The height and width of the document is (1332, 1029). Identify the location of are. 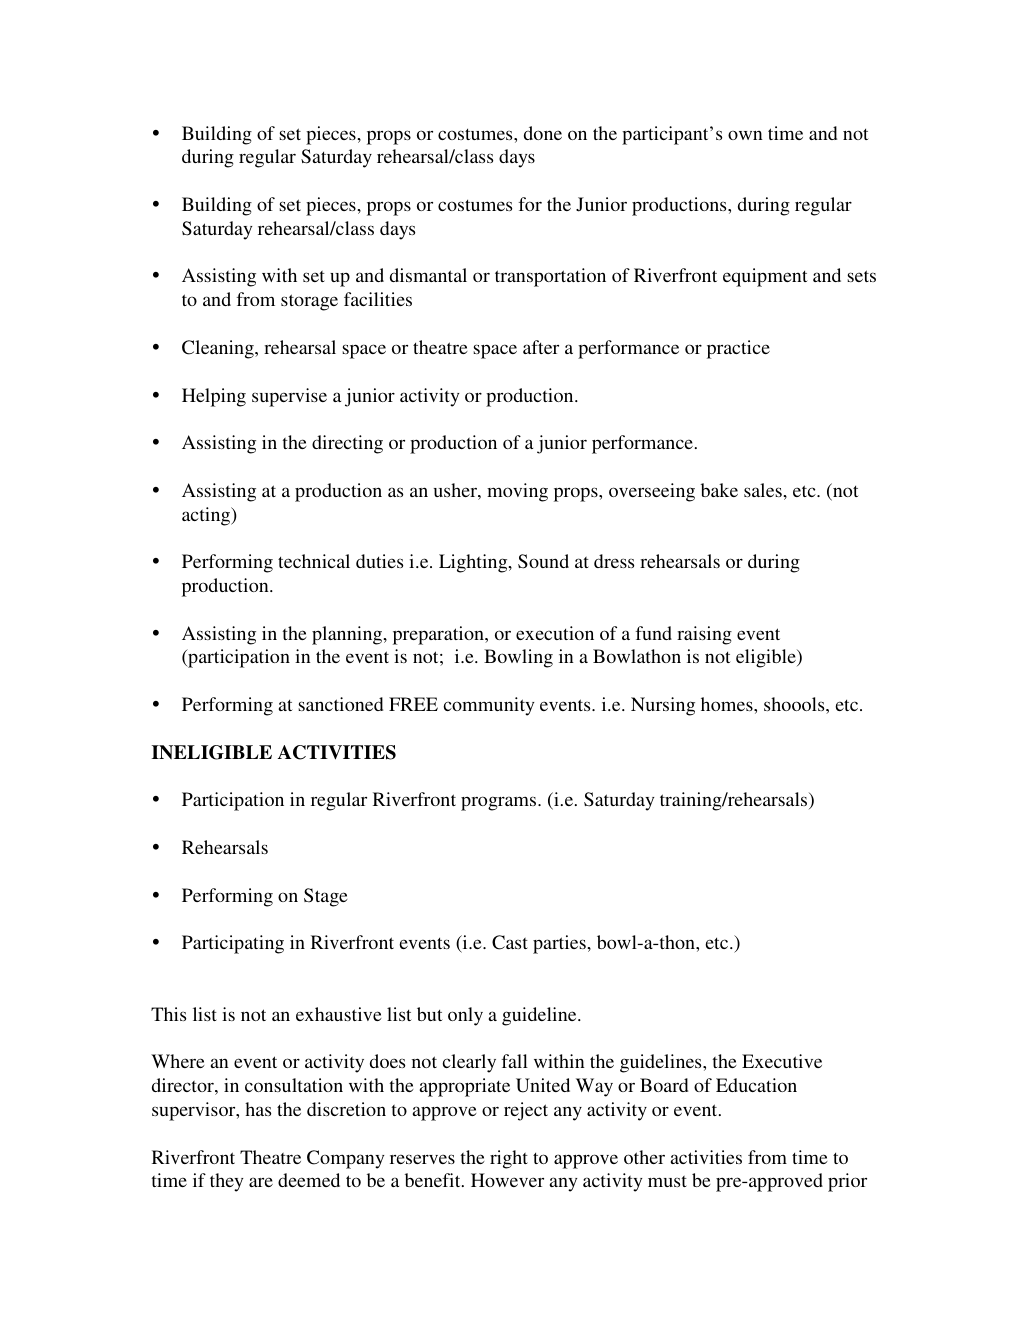
(261, 1182).
